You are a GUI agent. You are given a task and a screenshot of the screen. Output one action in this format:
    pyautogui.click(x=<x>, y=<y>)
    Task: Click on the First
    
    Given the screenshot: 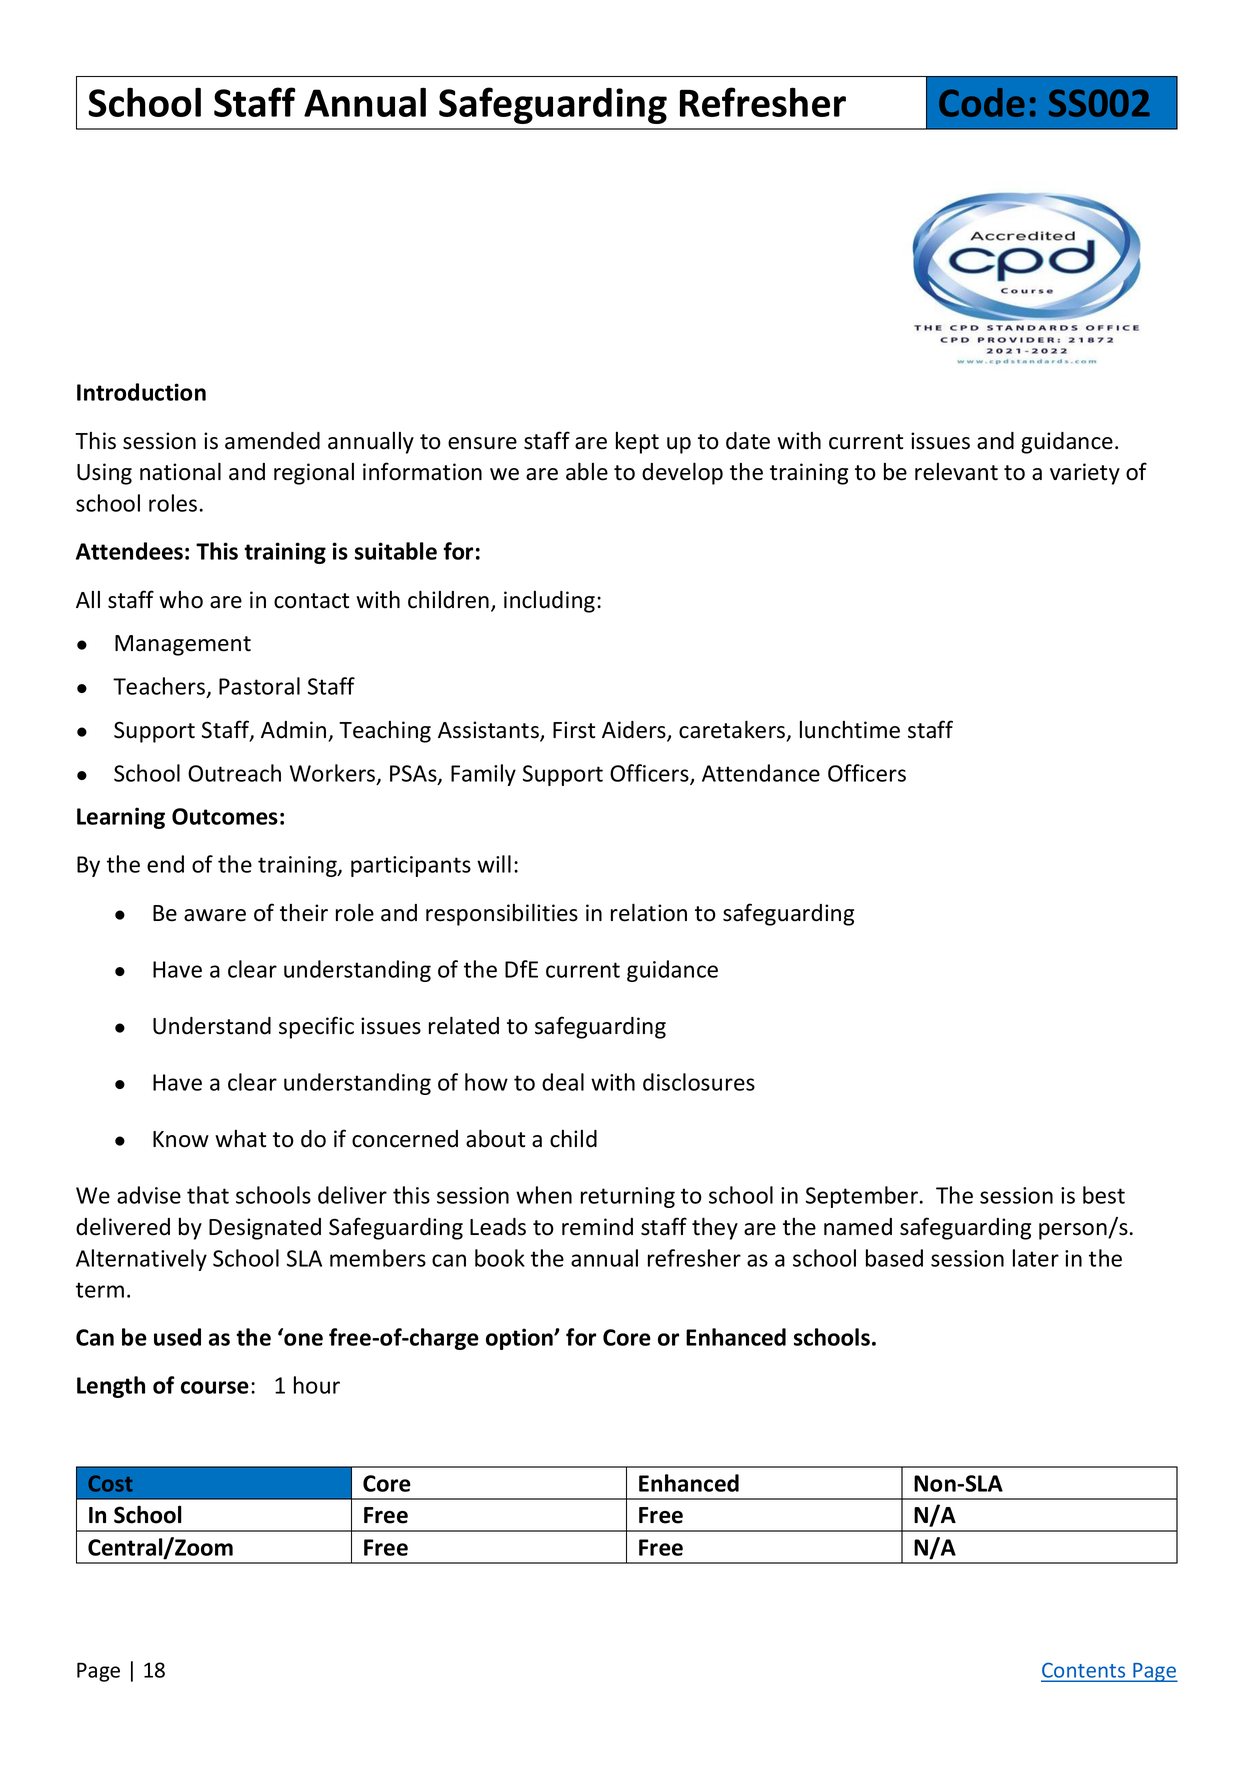 What is the action you would take?
    pyautogui.click(x=574, y=730)
